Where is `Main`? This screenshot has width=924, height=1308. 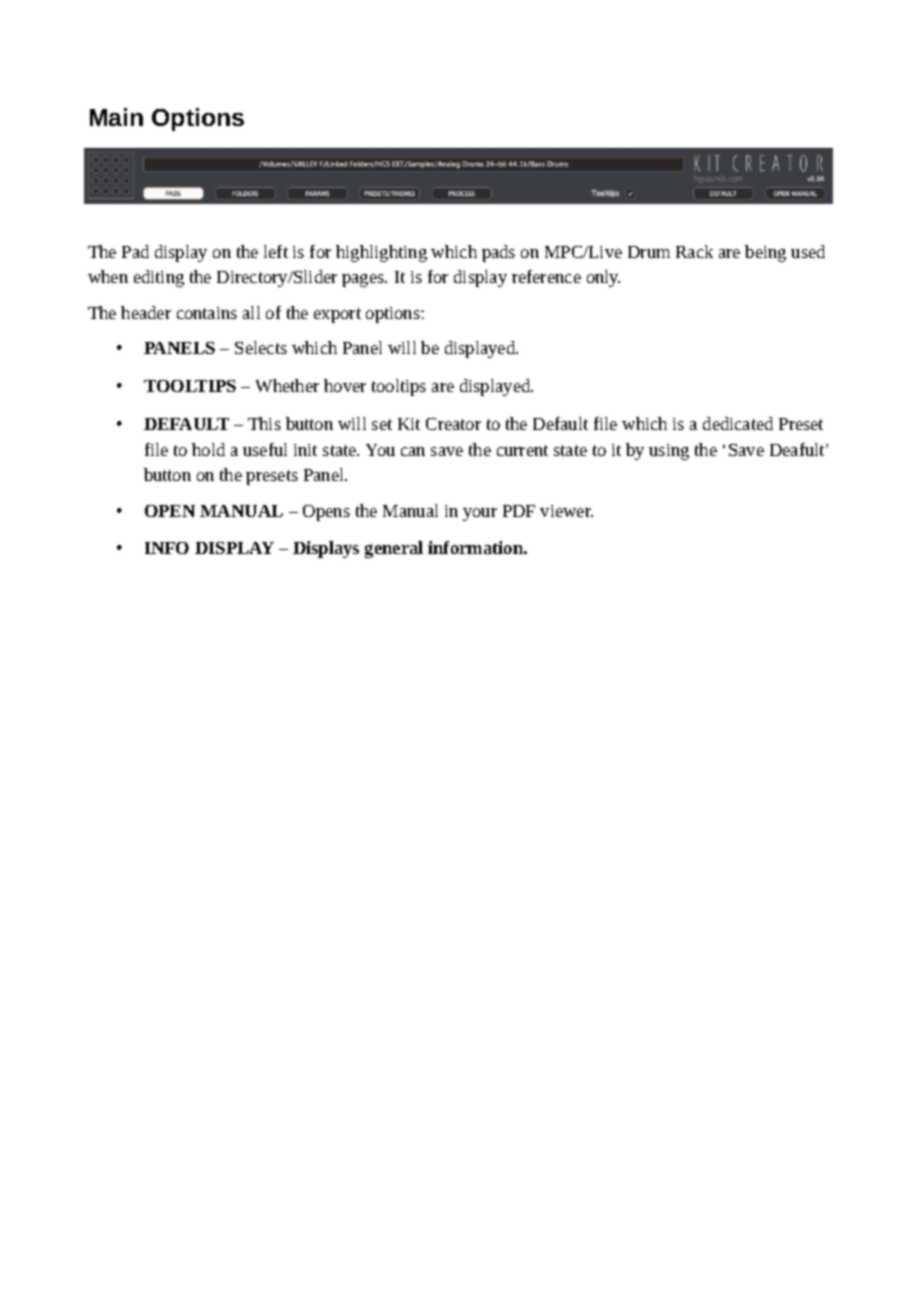
Main is located at coordinates (116, 117).
